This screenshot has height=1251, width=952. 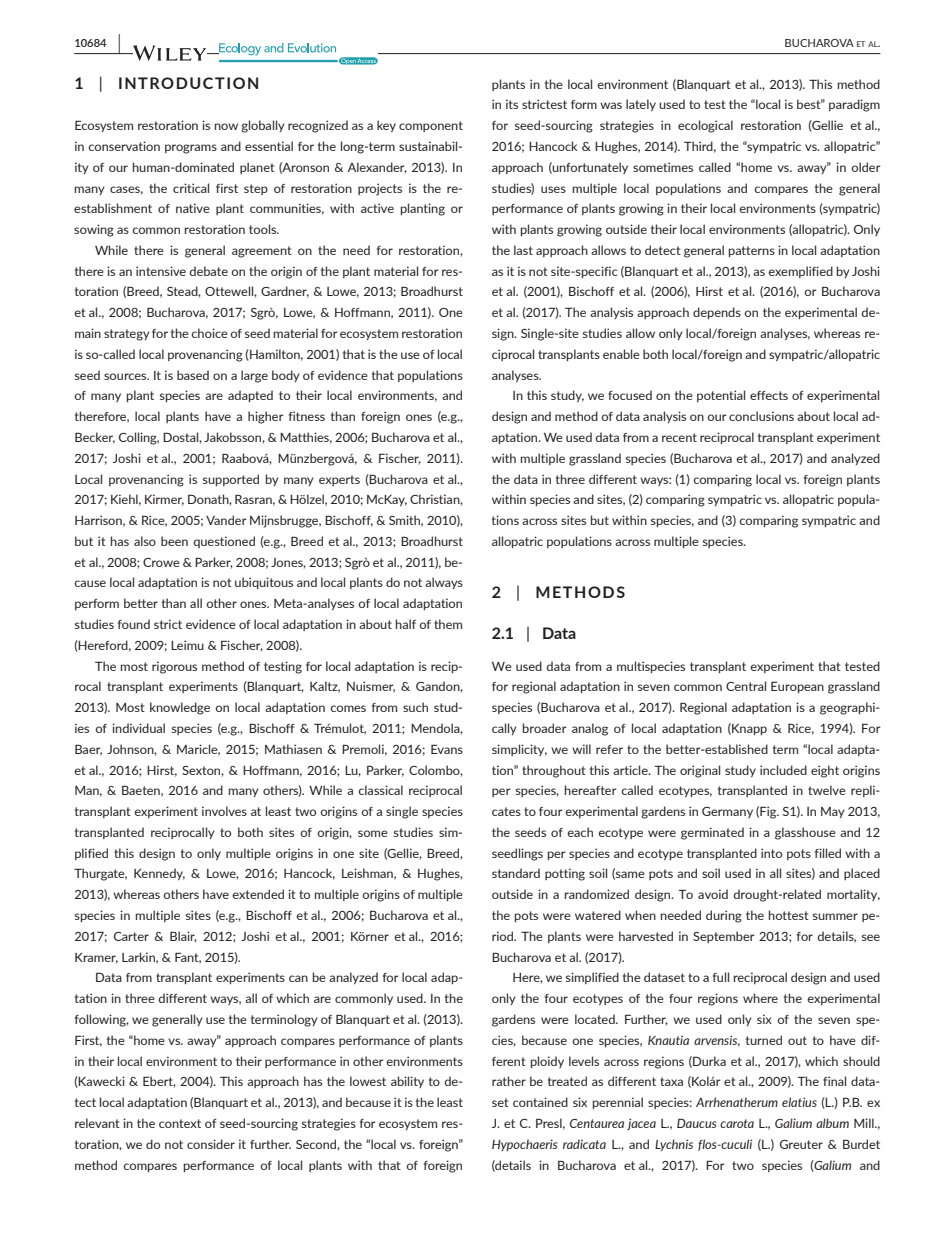 What do you see at coordinates (431, 126) in the screenshot?
I see `component` at bounding box center [431, 126].
